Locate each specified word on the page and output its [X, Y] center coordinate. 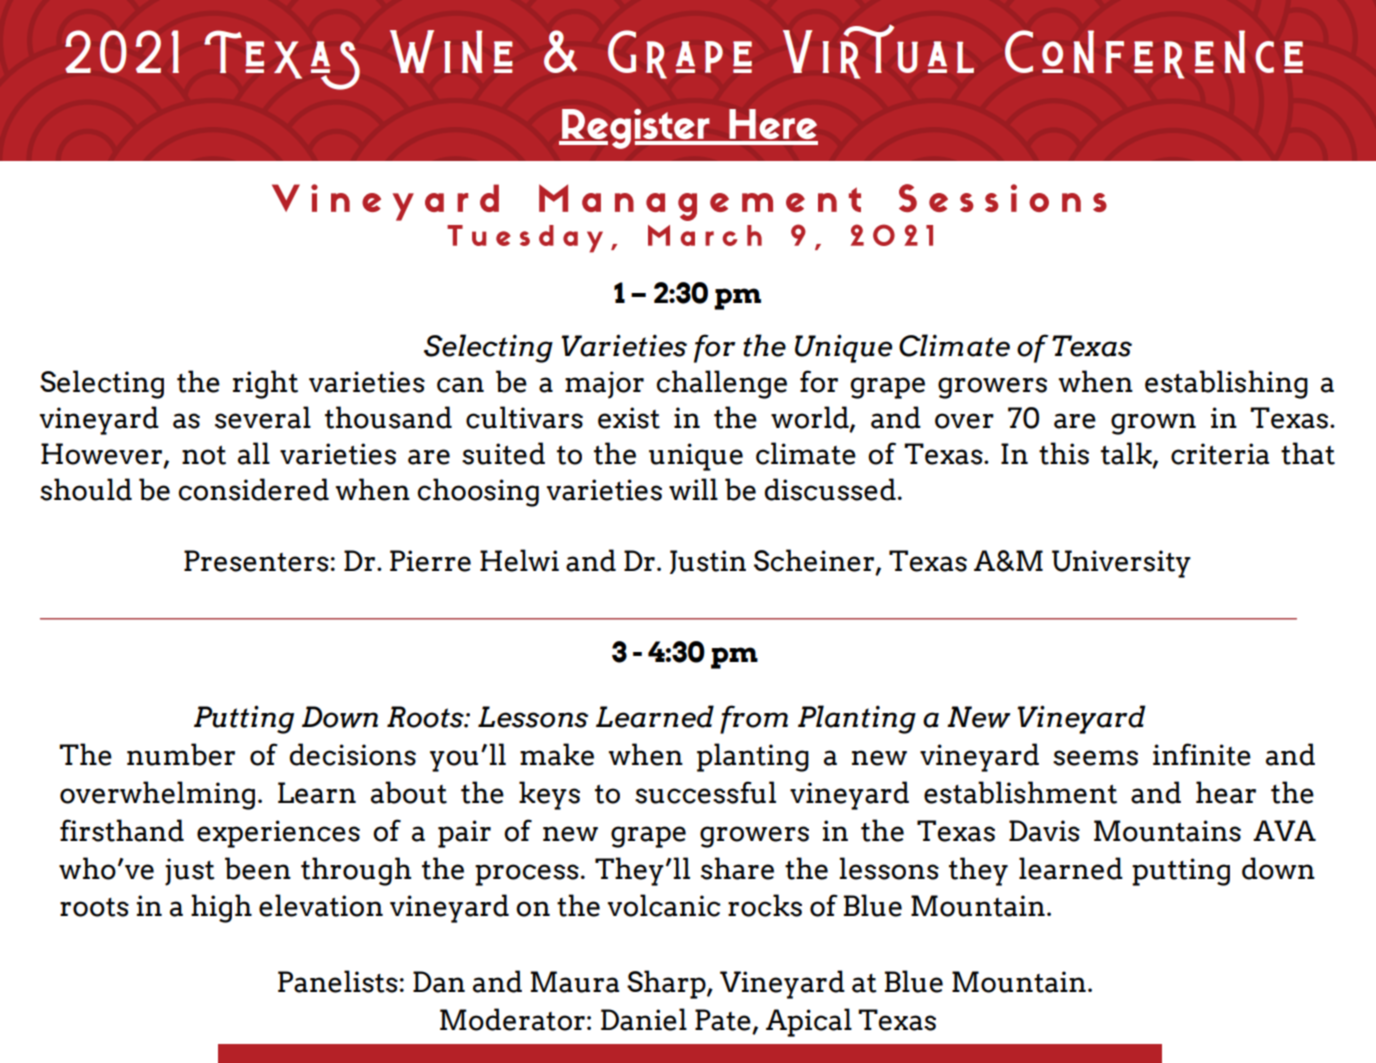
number [181, 754]
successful [705, 792]
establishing [1226, 384]
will [693, 489]
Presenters [256, 561]
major [604, 385]
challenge [722, 384]
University [1121, 564]
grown [1153, 424]
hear [1226, 792]
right [265, 384]
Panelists [338, 981]
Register [636, 129]
